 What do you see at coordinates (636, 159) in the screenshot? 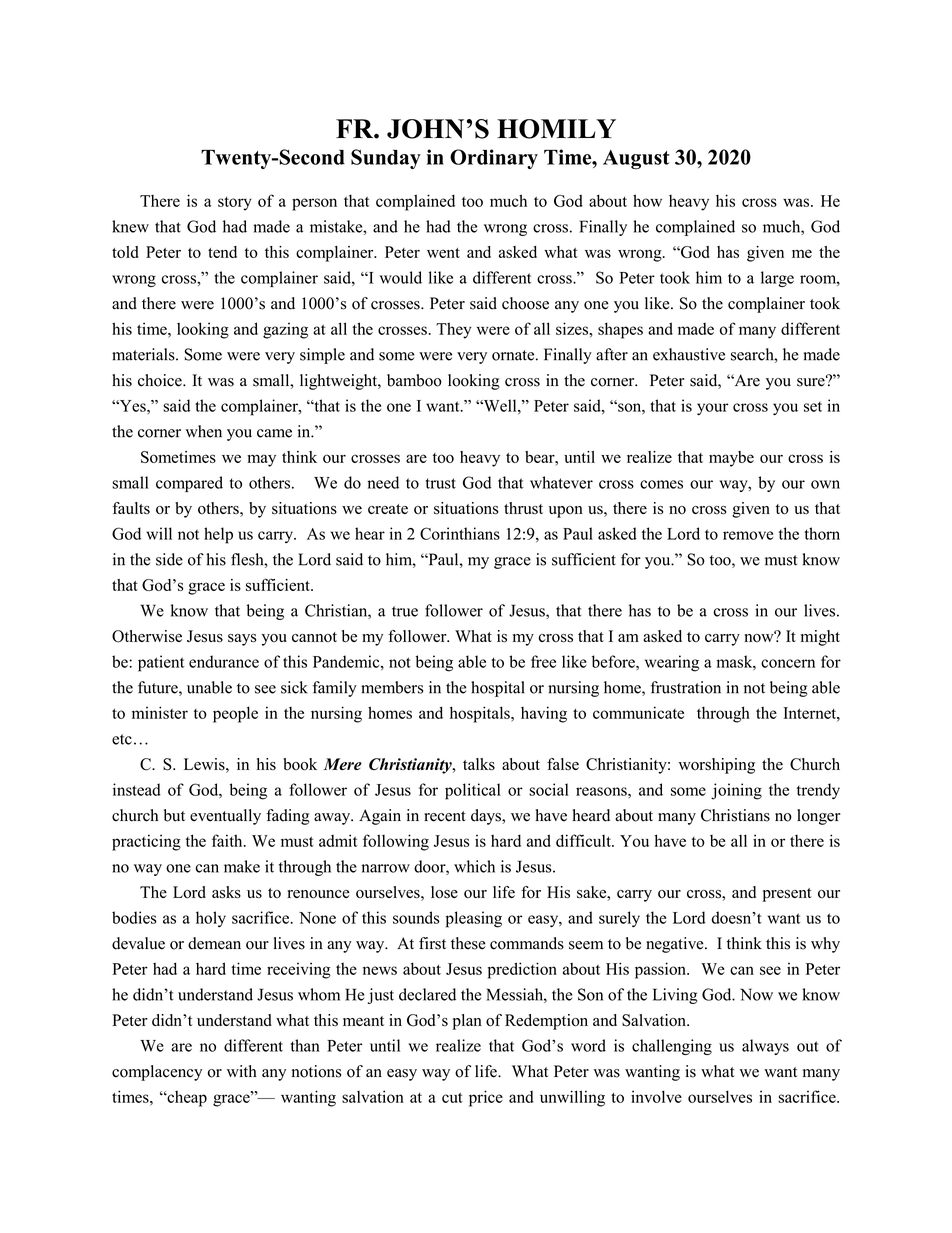
I see `August` at bounding box center [636, 159].
